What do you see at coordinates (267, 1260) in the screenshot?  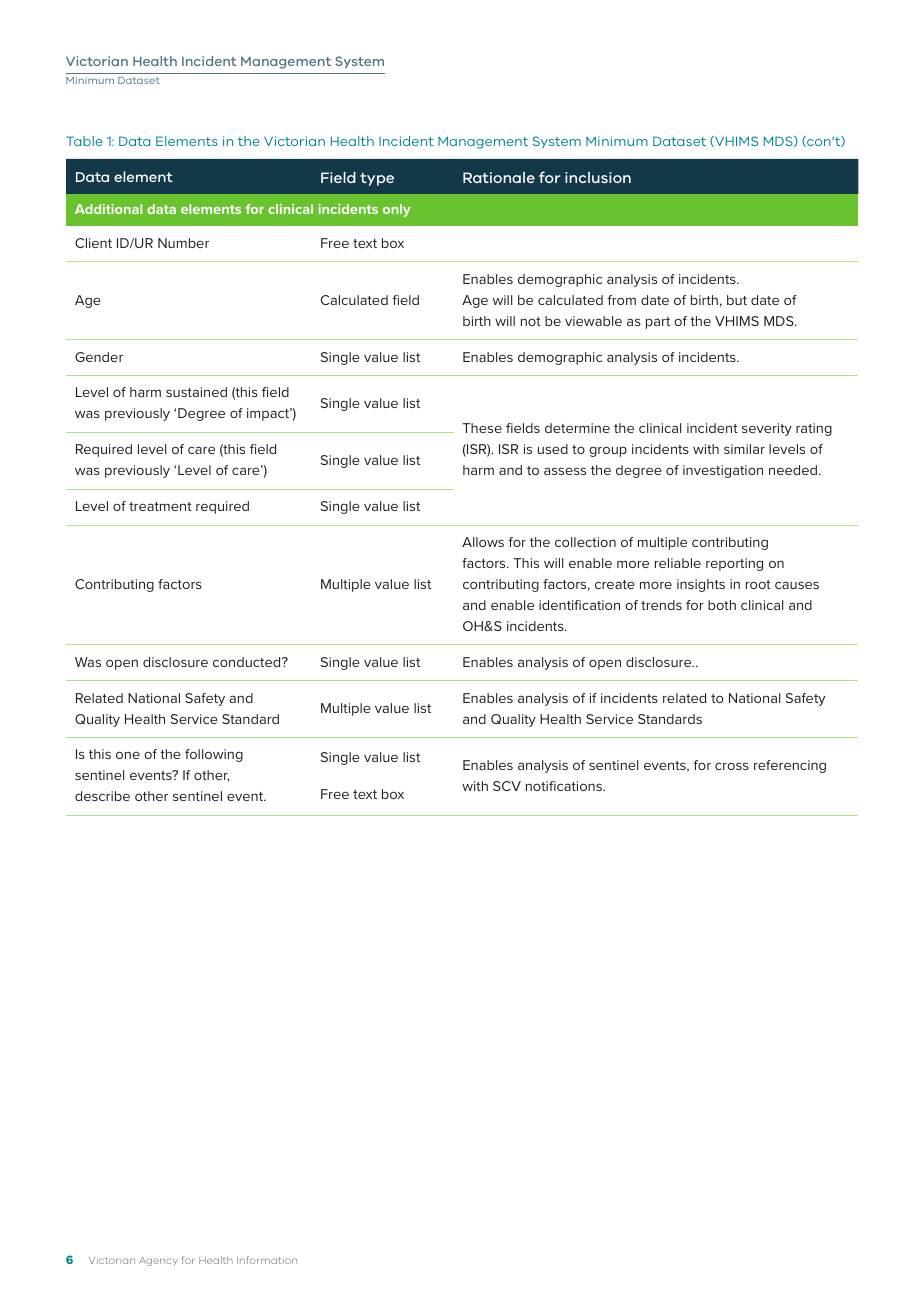 I see `Information` at bounding box center [267, 1260].
